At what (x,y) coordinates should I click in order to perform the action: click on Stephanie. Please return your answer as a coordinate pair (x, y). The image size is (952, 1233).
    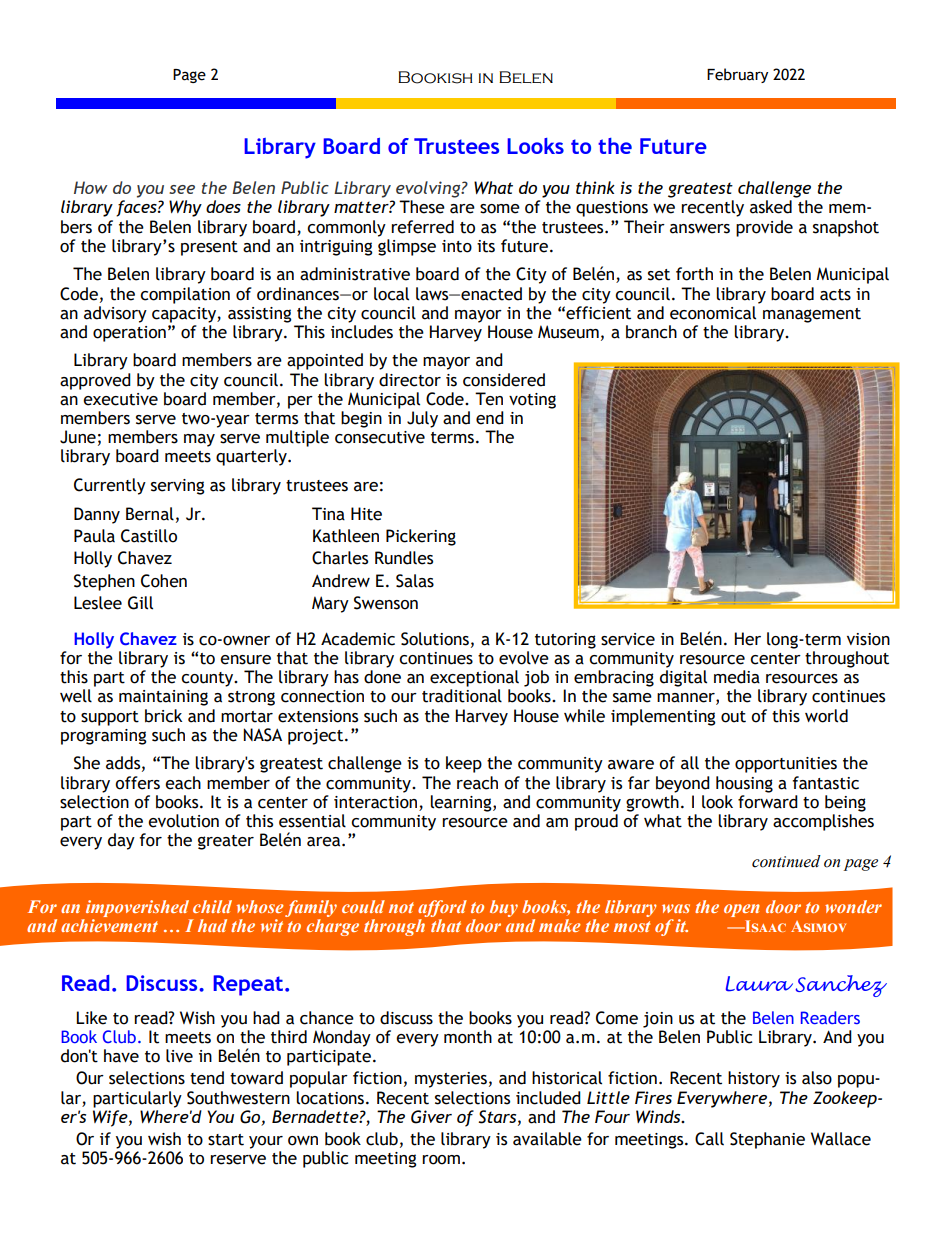
    Looking at the image, I should click on (767, 1140).
